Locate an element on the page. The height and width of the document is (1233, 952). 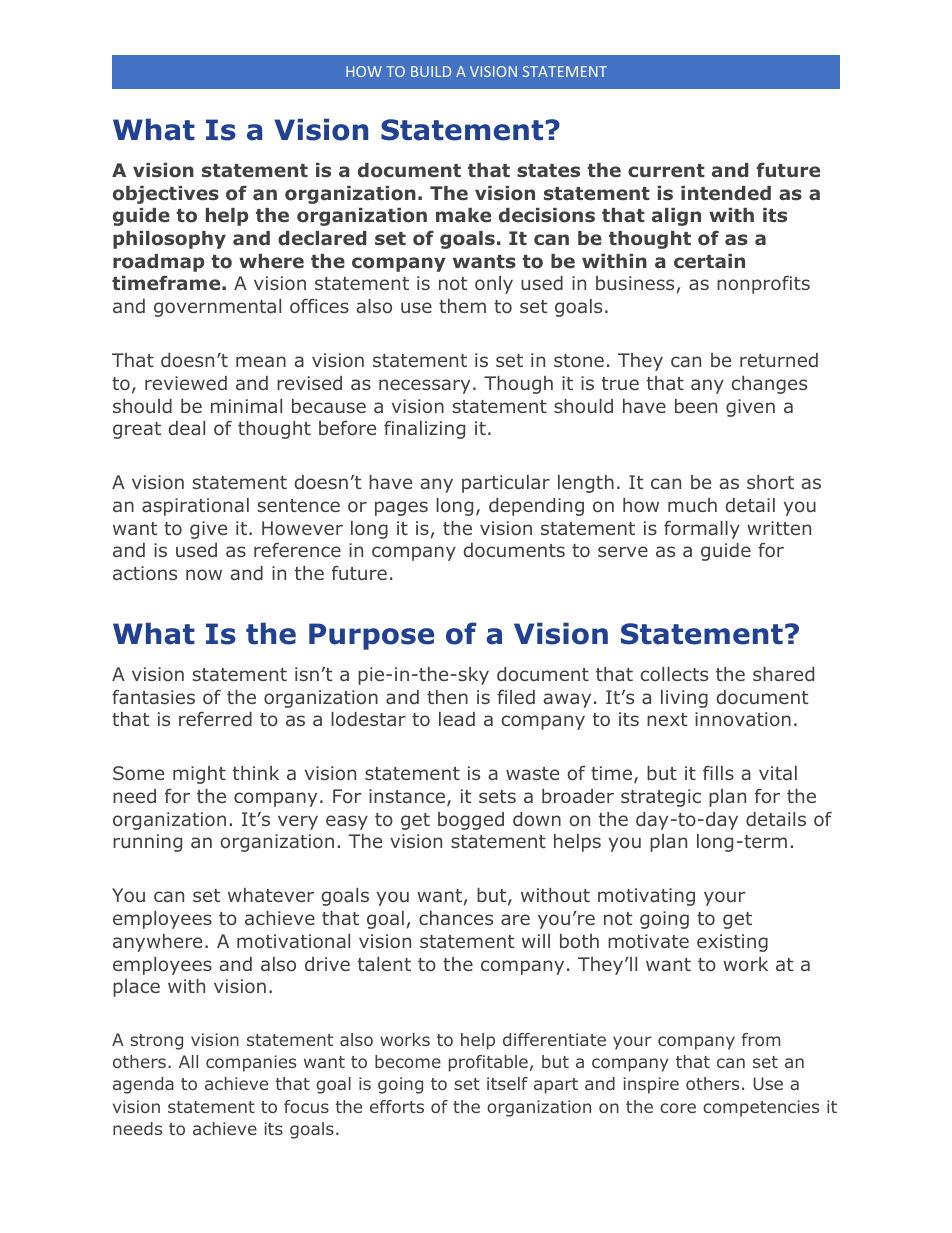
companies is located at coordinates (251, 1063).
